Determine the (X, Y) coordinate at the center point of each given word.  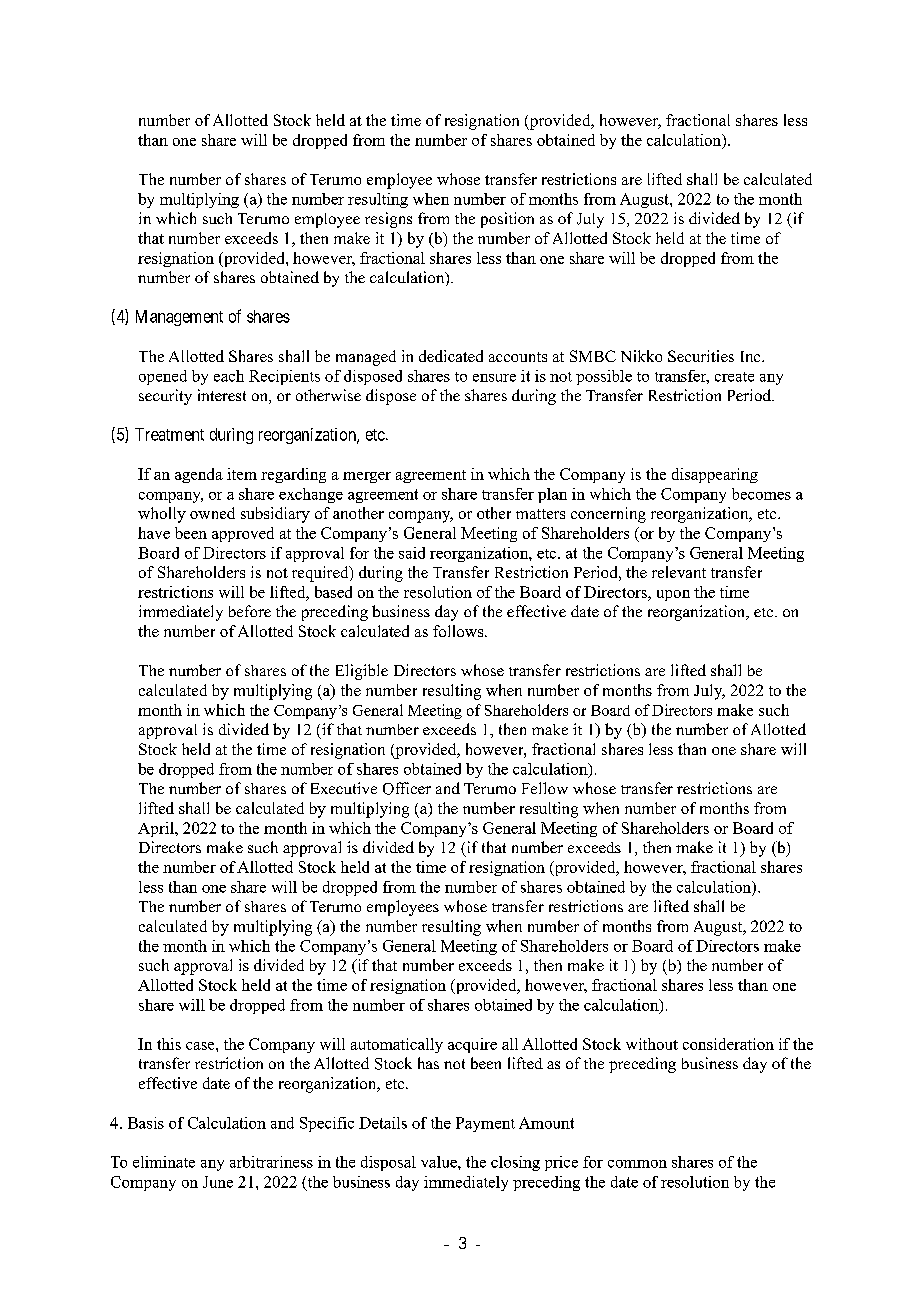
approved (243, 534)
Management (179, 318)
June (218, 1182)
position (507, 220)
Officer (407, 788)
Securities (701, 356)
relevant (679, 572)
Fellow (545, 788)
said (412, 553)
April (157, 829)
